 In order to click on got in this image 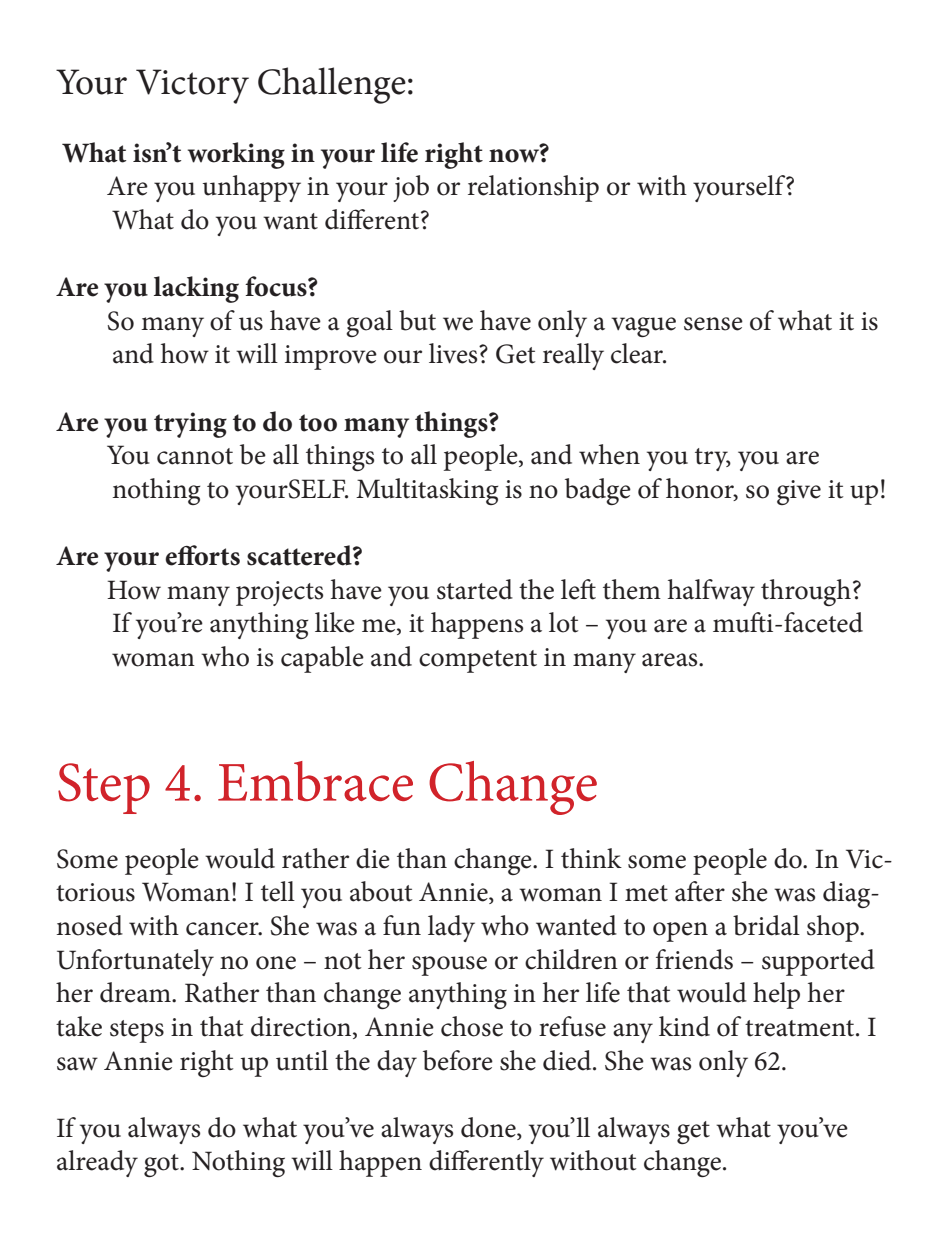, I will do `click(162, 1165)`.
